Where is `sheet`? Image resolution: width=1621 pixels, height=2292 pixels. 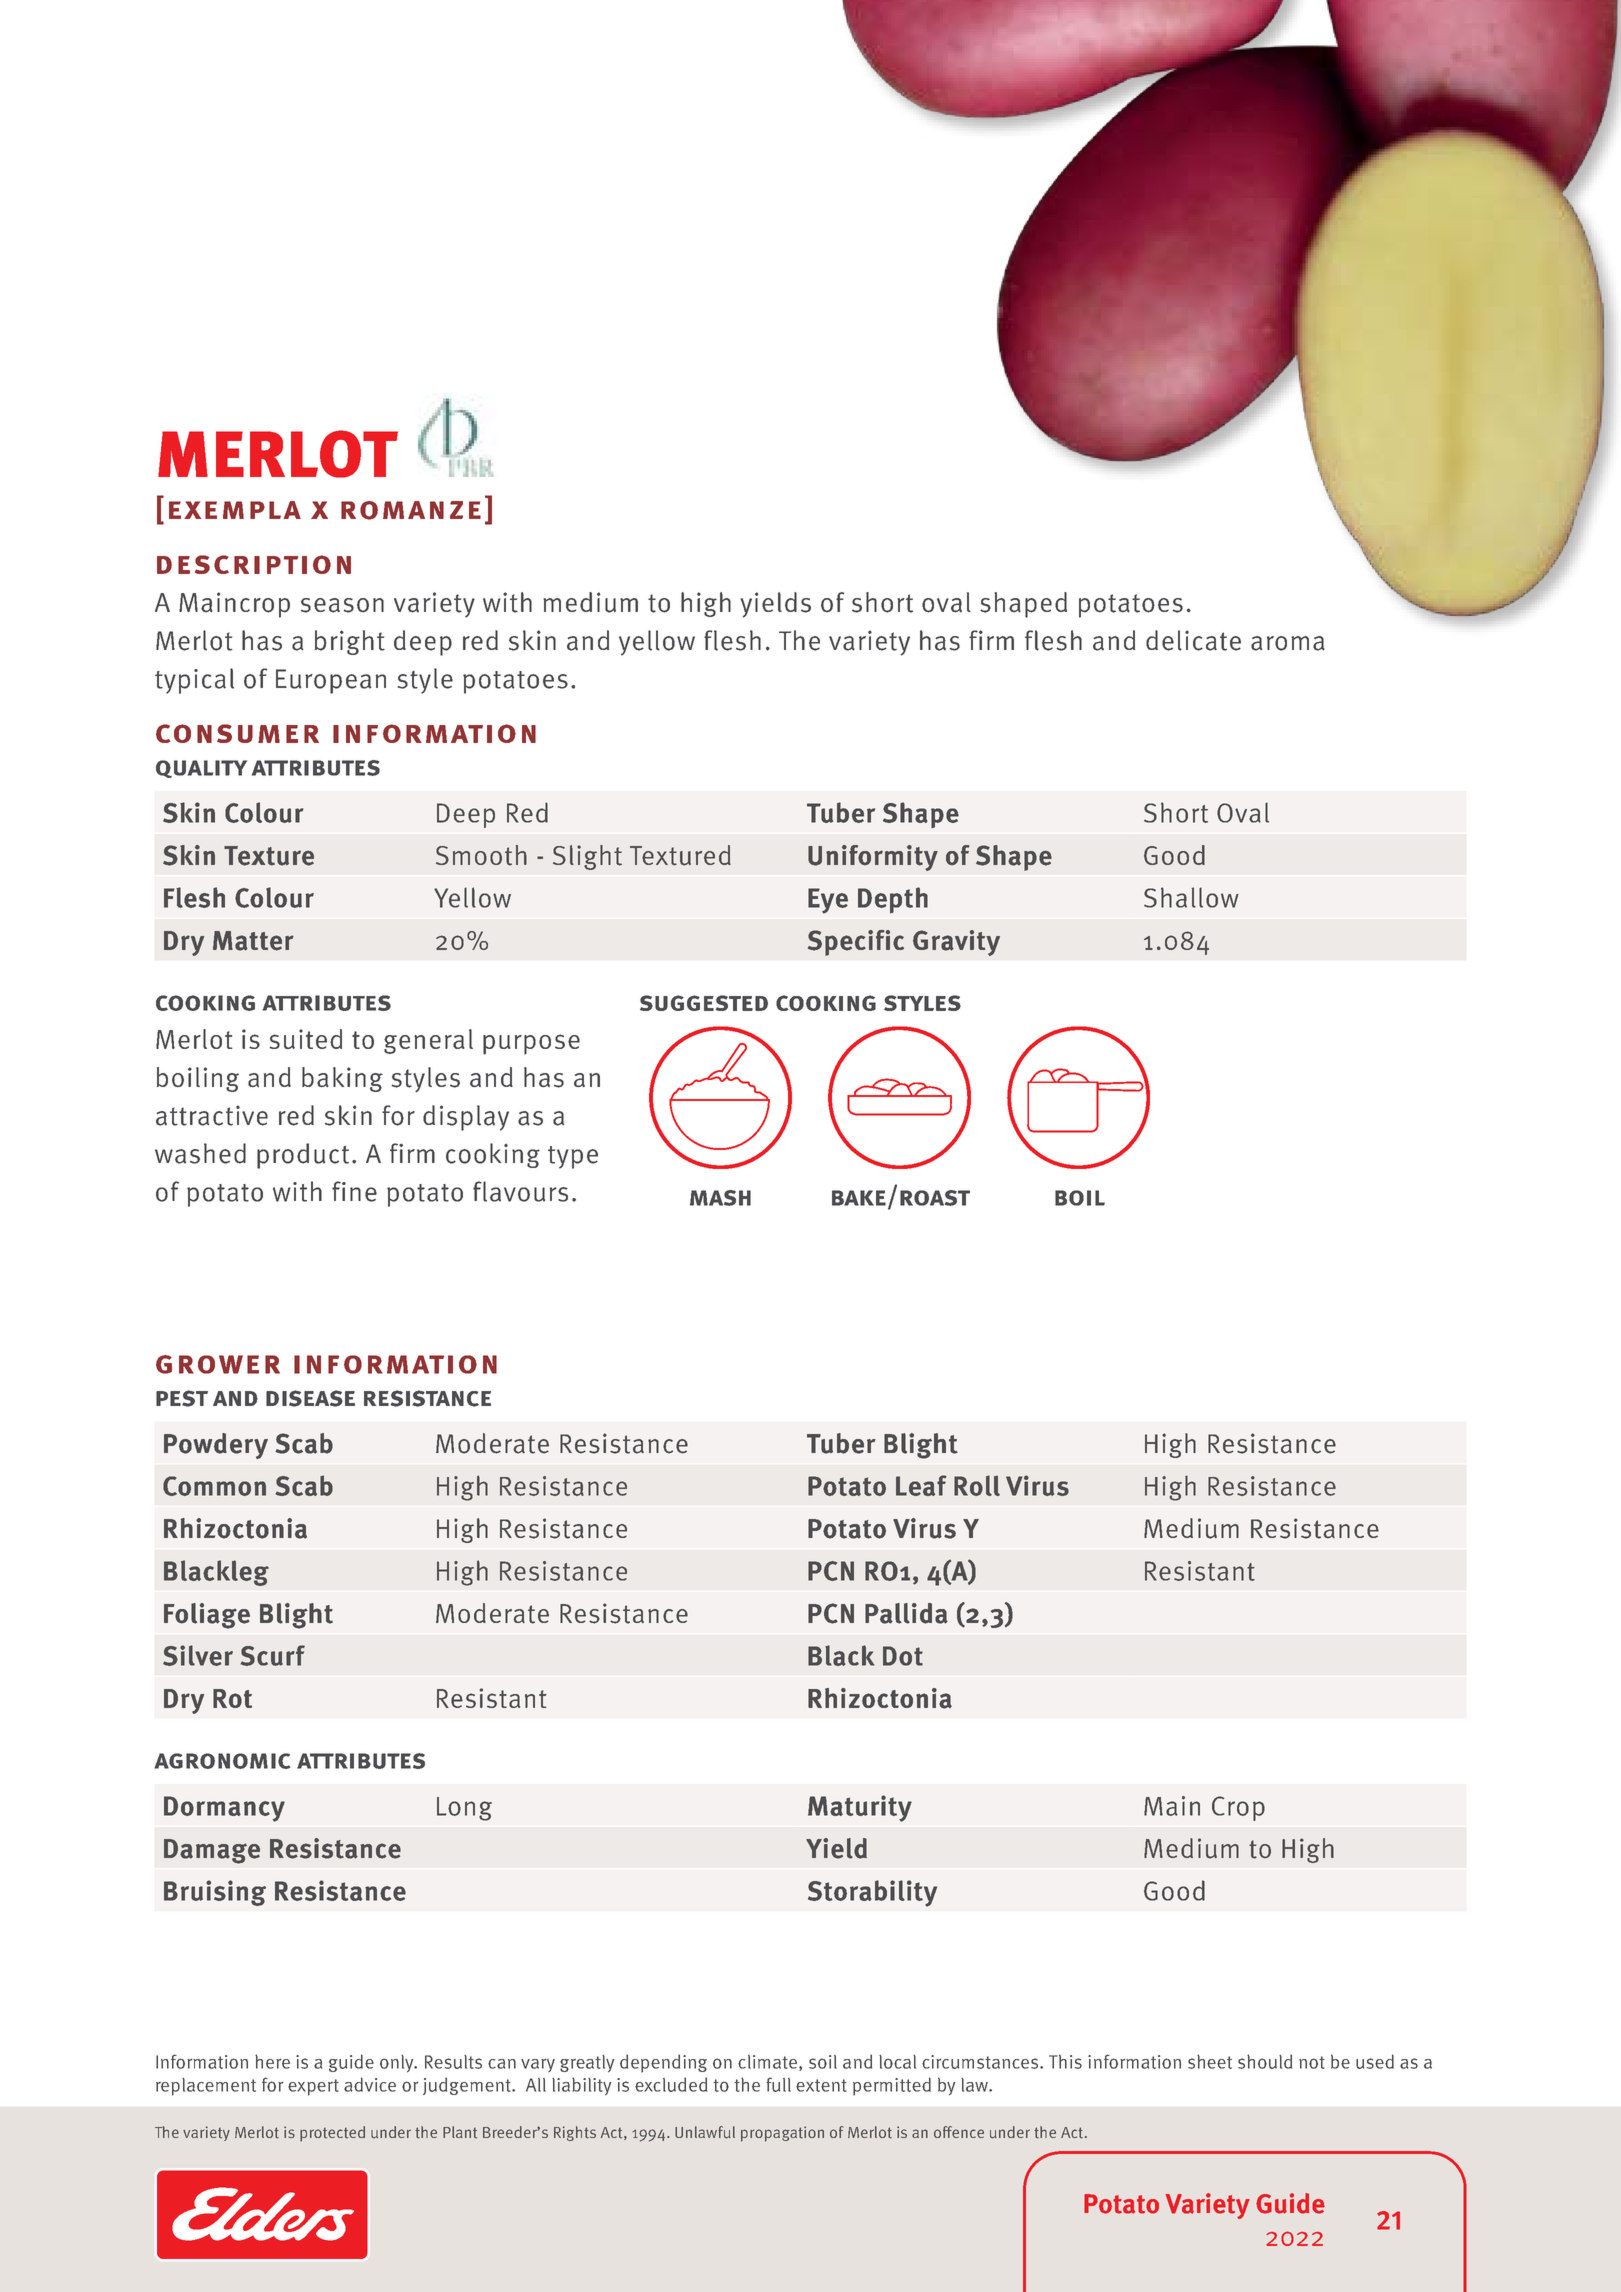 sheet is located at coordinates (1210, 2061).
